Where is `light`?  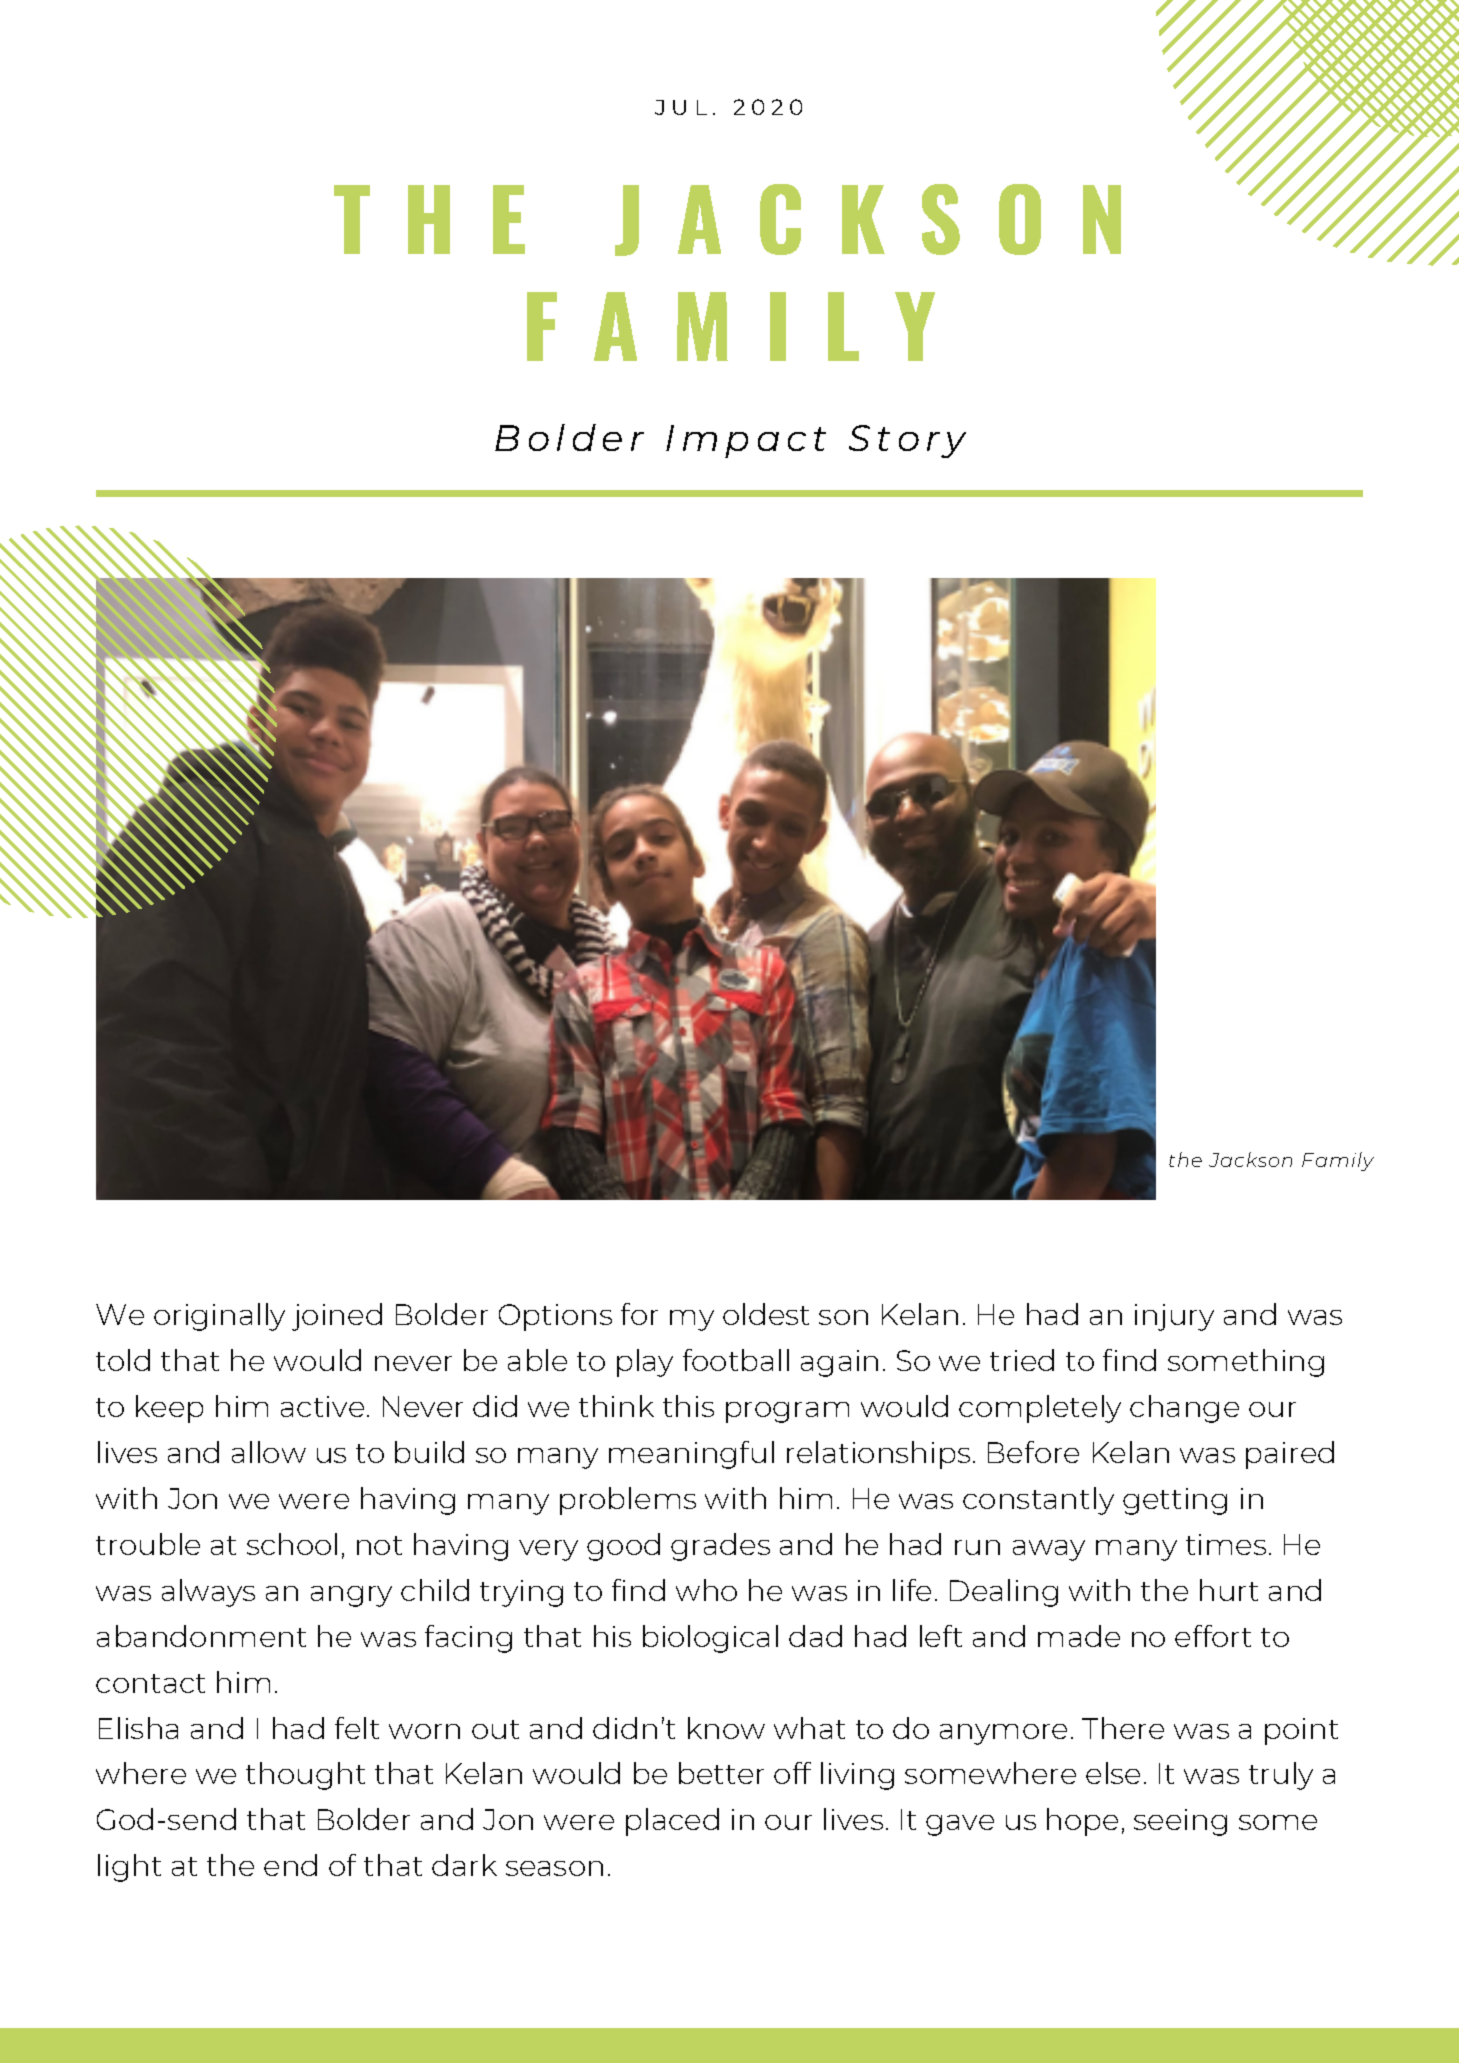
light is located at coordinates (129, 1868).
